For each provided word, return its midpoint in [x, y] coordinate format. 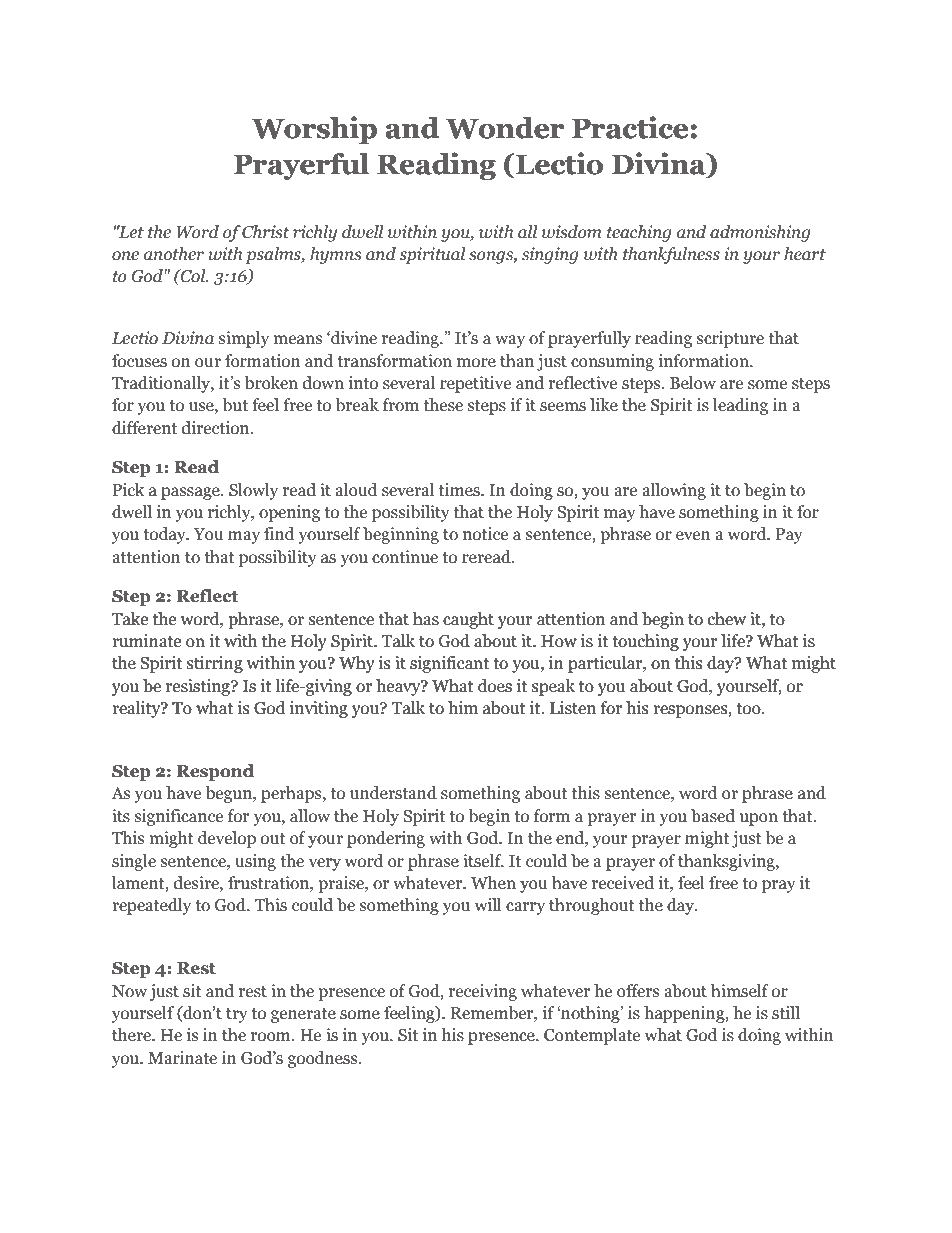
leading [740, 406]
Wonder [504, 128]
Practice [630, 127]
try [237, 1015]
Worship [314, 130]
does [495, 686]
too [749, 709]
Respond [215, 772]
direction [217, 428]
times [460, 490]
